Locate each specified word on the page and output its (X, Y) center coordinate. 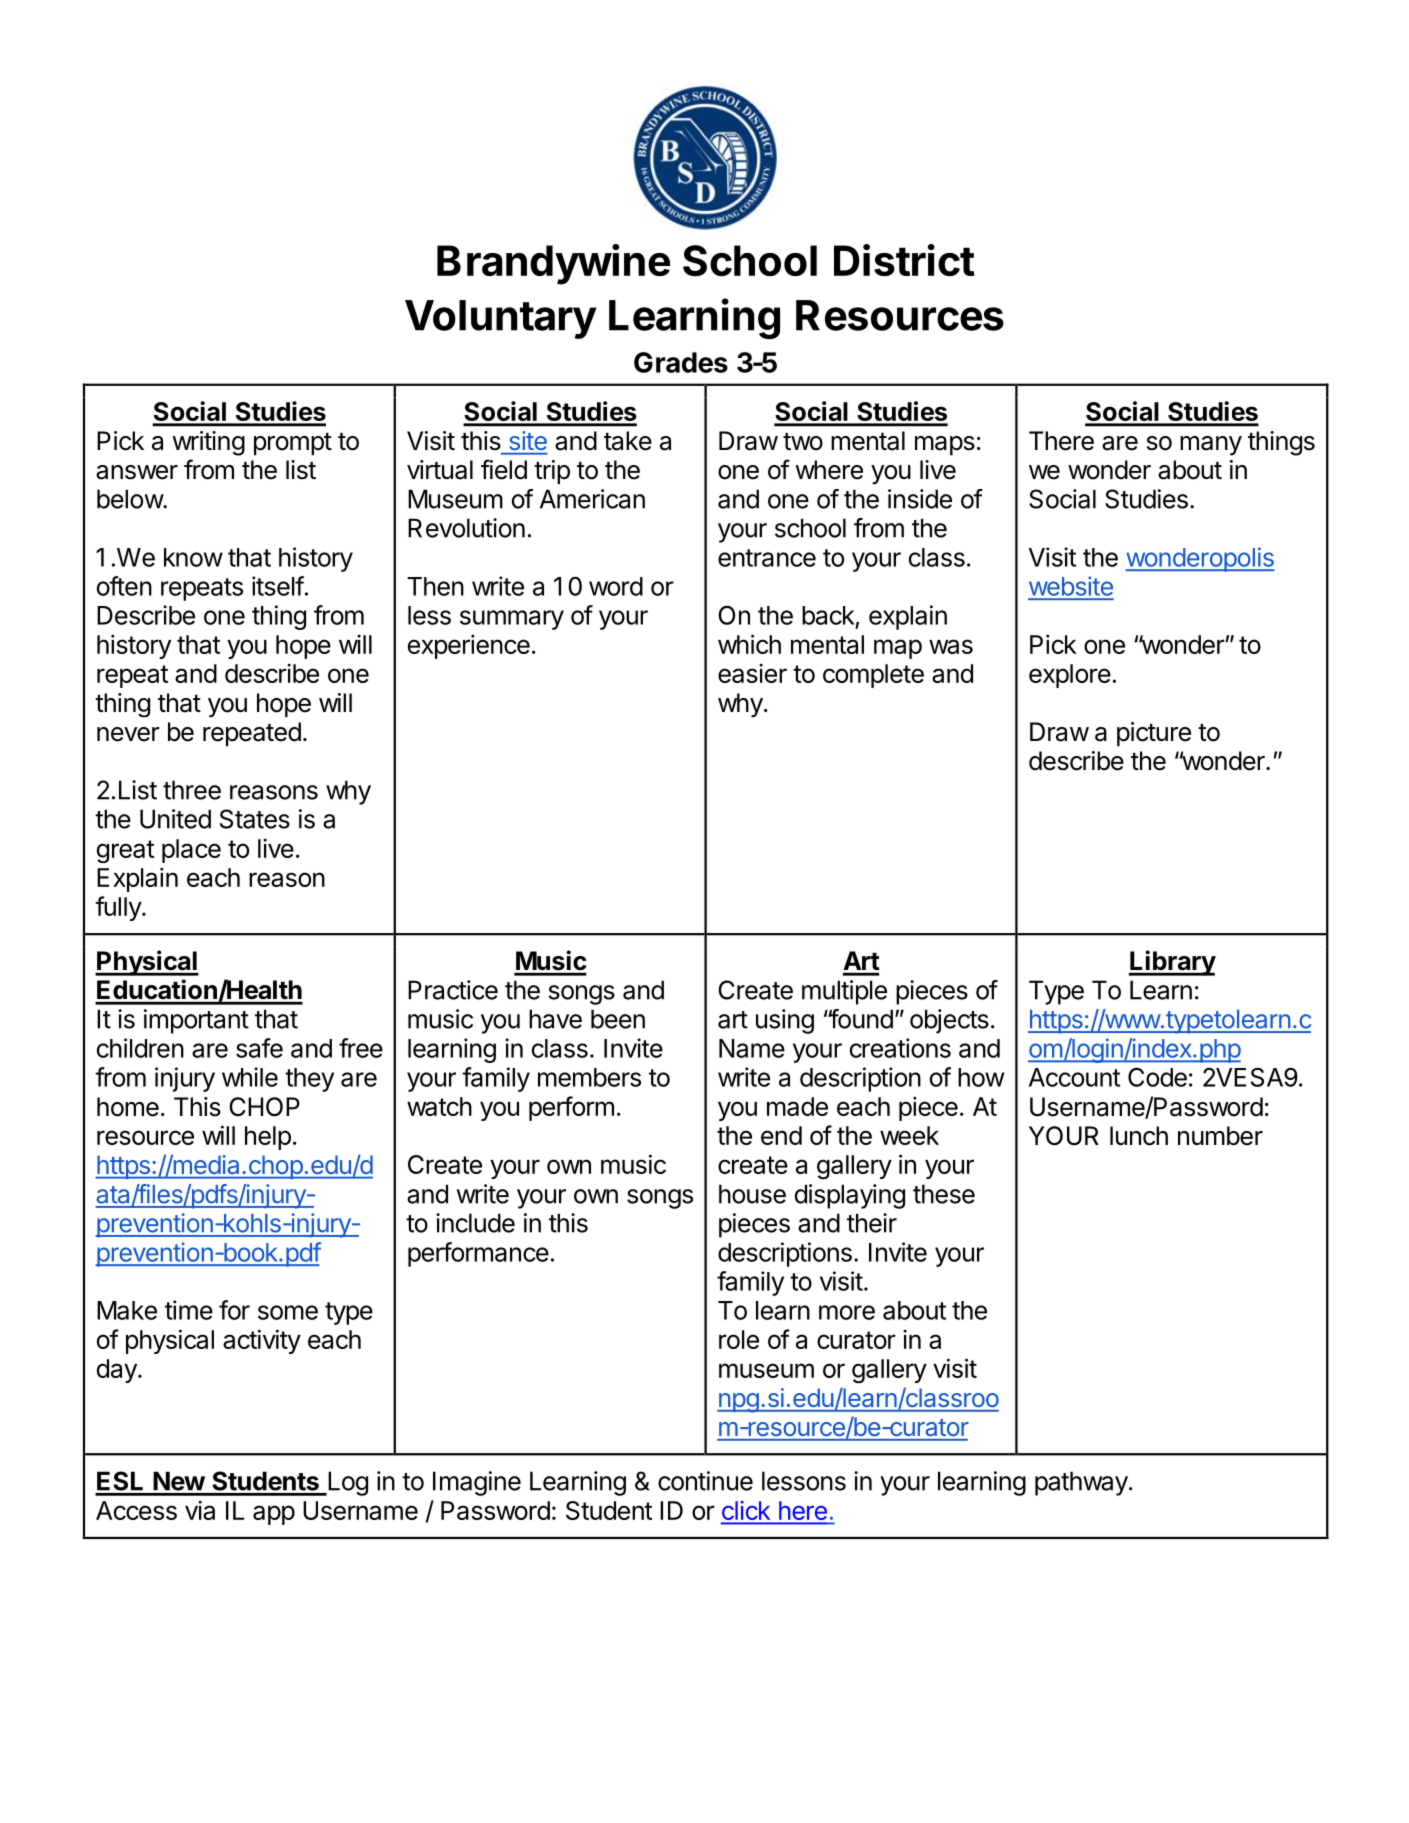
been (618, 1019)
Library (1172, 963)
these (944, 1194)
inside (920, 499)
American (592, 499)
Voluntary (501, 319)
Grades (681, 362)
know (193, 557)
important (196, 1021)
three (192, 790)
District (904, 260)
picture (1154, 734)
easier (752, 673)
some (288, 1312)
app (274, 1515)
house (752, 1194)
